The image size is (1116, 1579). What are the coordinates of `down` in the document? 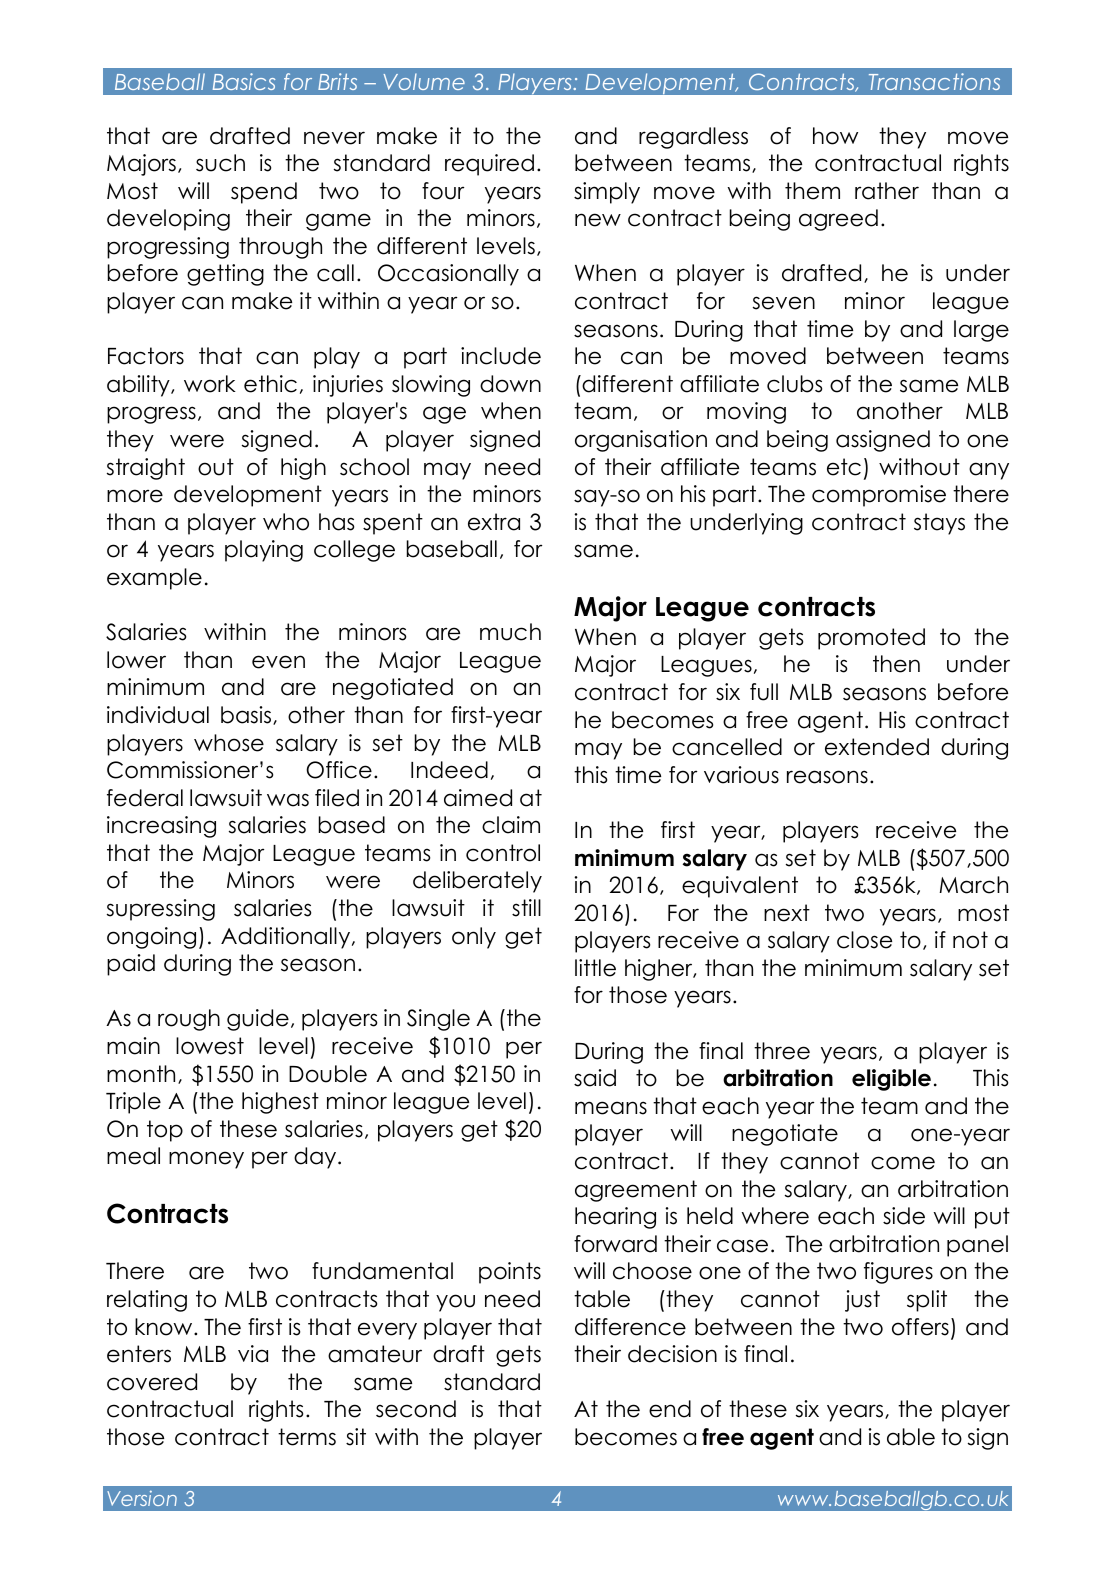 It's located at (510, 384).
